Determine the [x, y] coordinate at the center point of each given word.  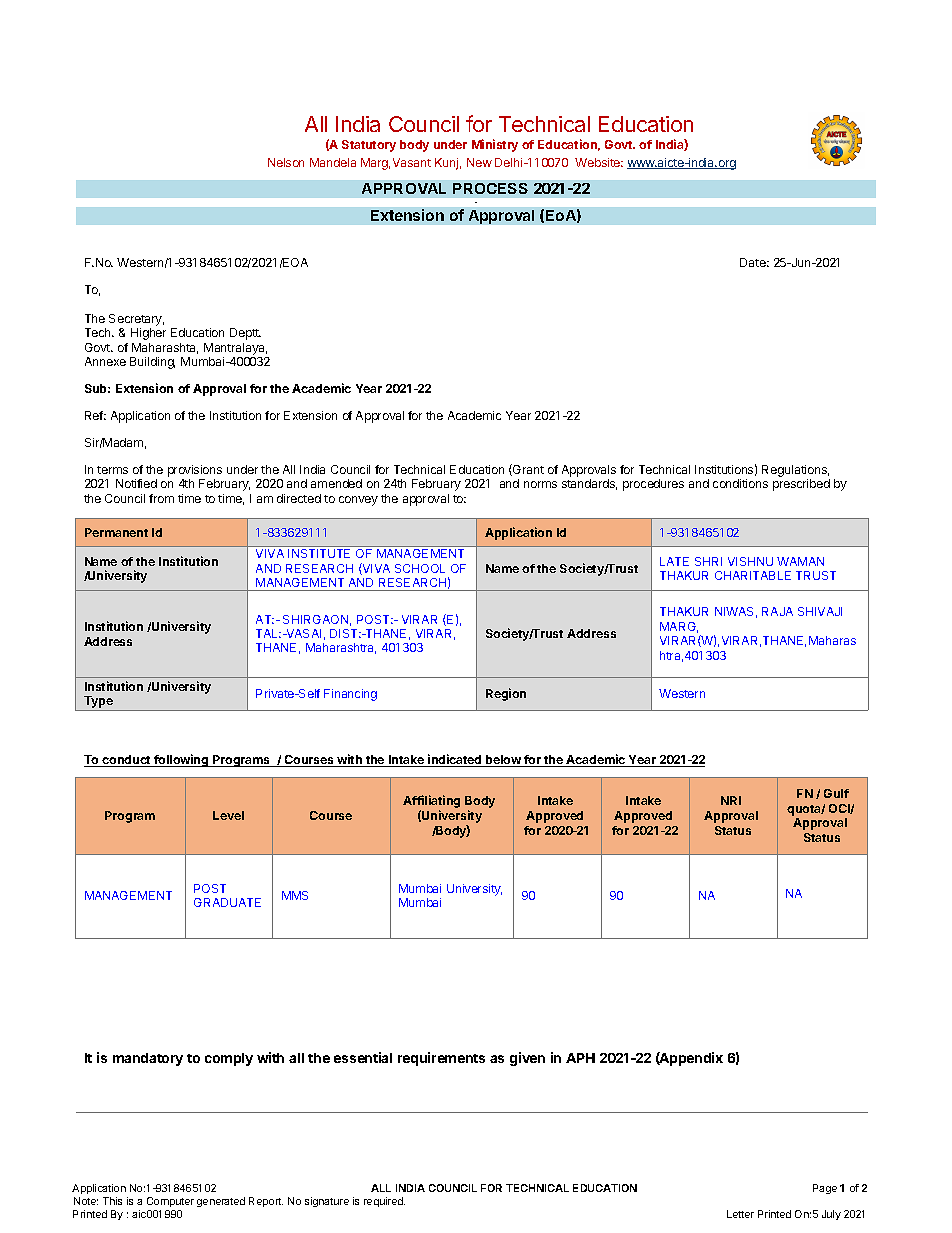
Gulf [836, 793]
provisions [195, 471]
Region [506, 694]
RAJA [777, 611]
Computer [170, 1202]
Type [98, 703]
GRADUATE [227, 902]
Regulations [795, 471]
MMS [295, 895]
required [384, 1202]
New [479, 162]
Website [599, 162]
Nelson [286, 162]
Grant [527, 470]
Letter [740, 1214]
